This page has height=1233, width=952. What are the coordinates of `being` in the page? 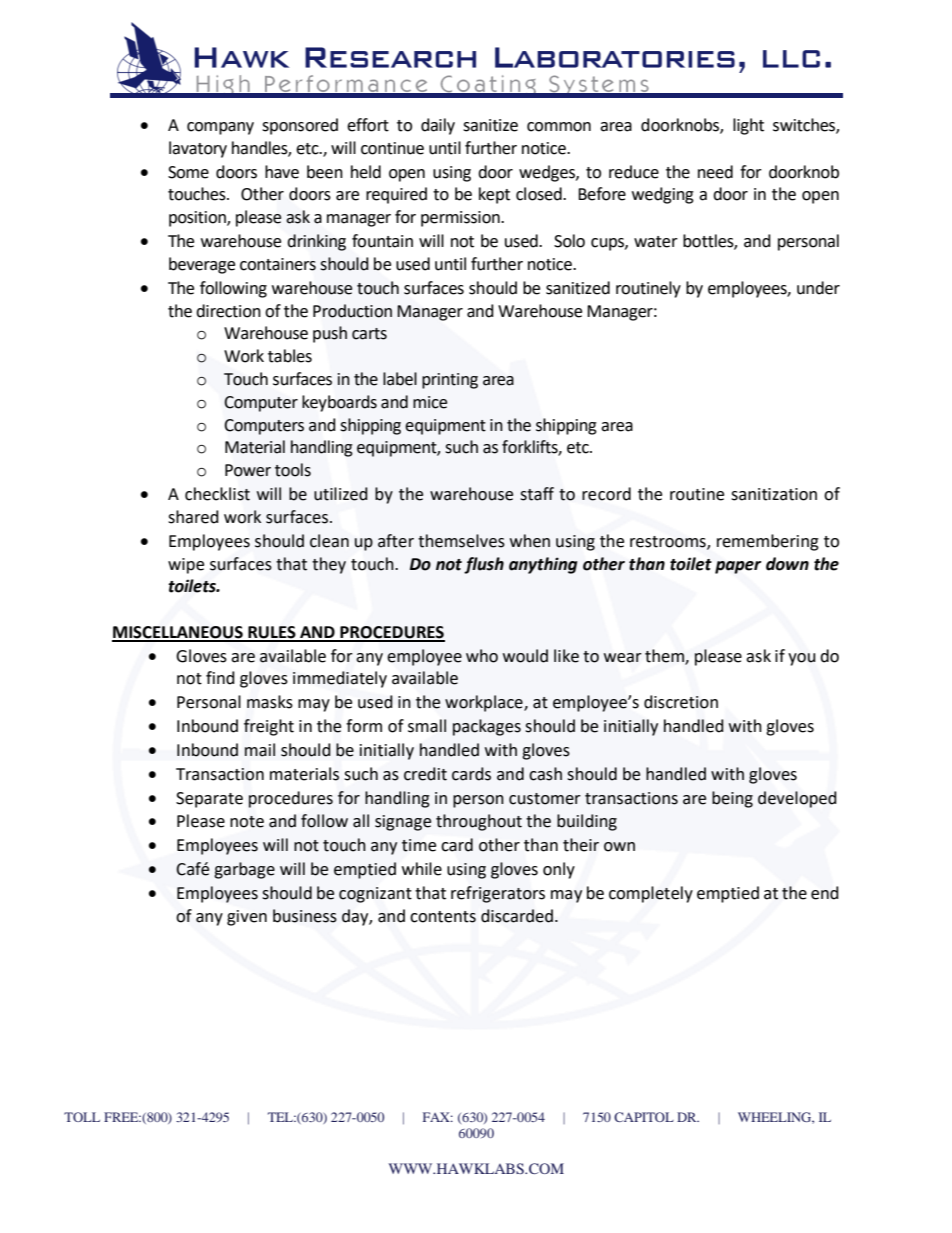 It's located at (732, 799).
